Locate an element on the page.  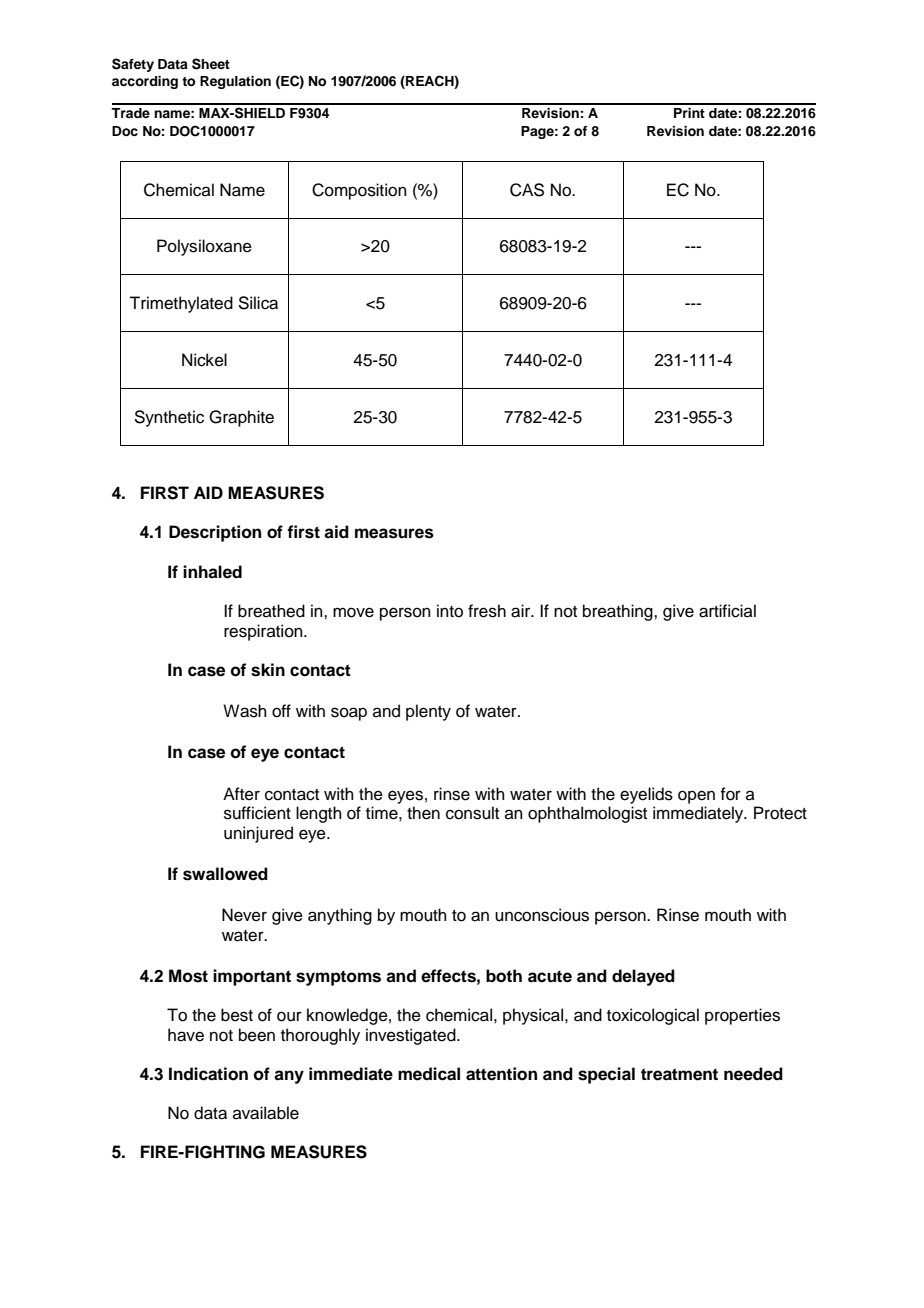
open is located at coordinates (696, 797).
